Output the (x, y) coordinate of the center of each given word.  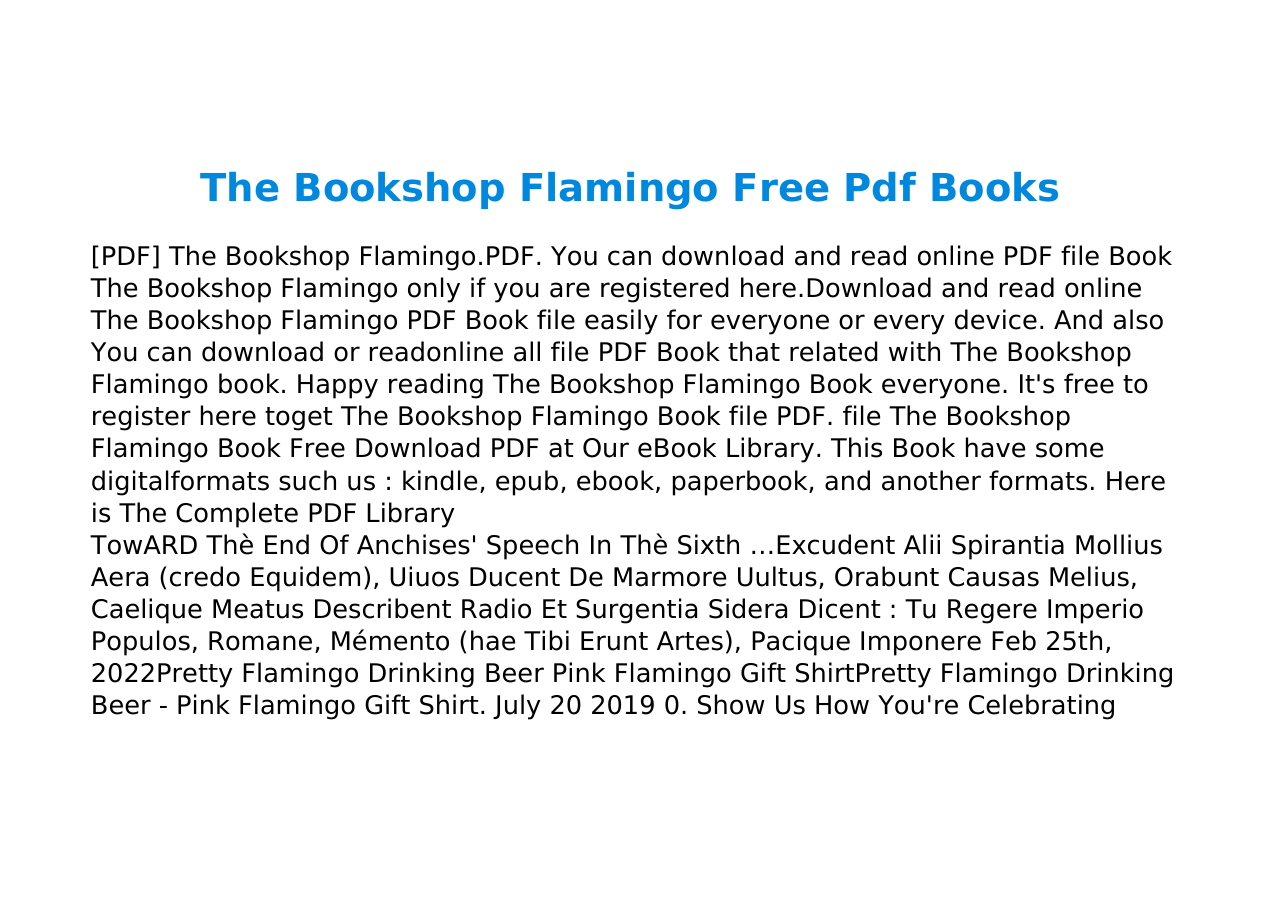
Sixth (708, 544)
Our (606, 448)
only (434, 290)
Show (731, 704)
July (517, 707)
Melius (1089, 576)
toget (299, 419)
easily (621, 322)
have (995, 447)
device (996, 319)
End (287, 544)
